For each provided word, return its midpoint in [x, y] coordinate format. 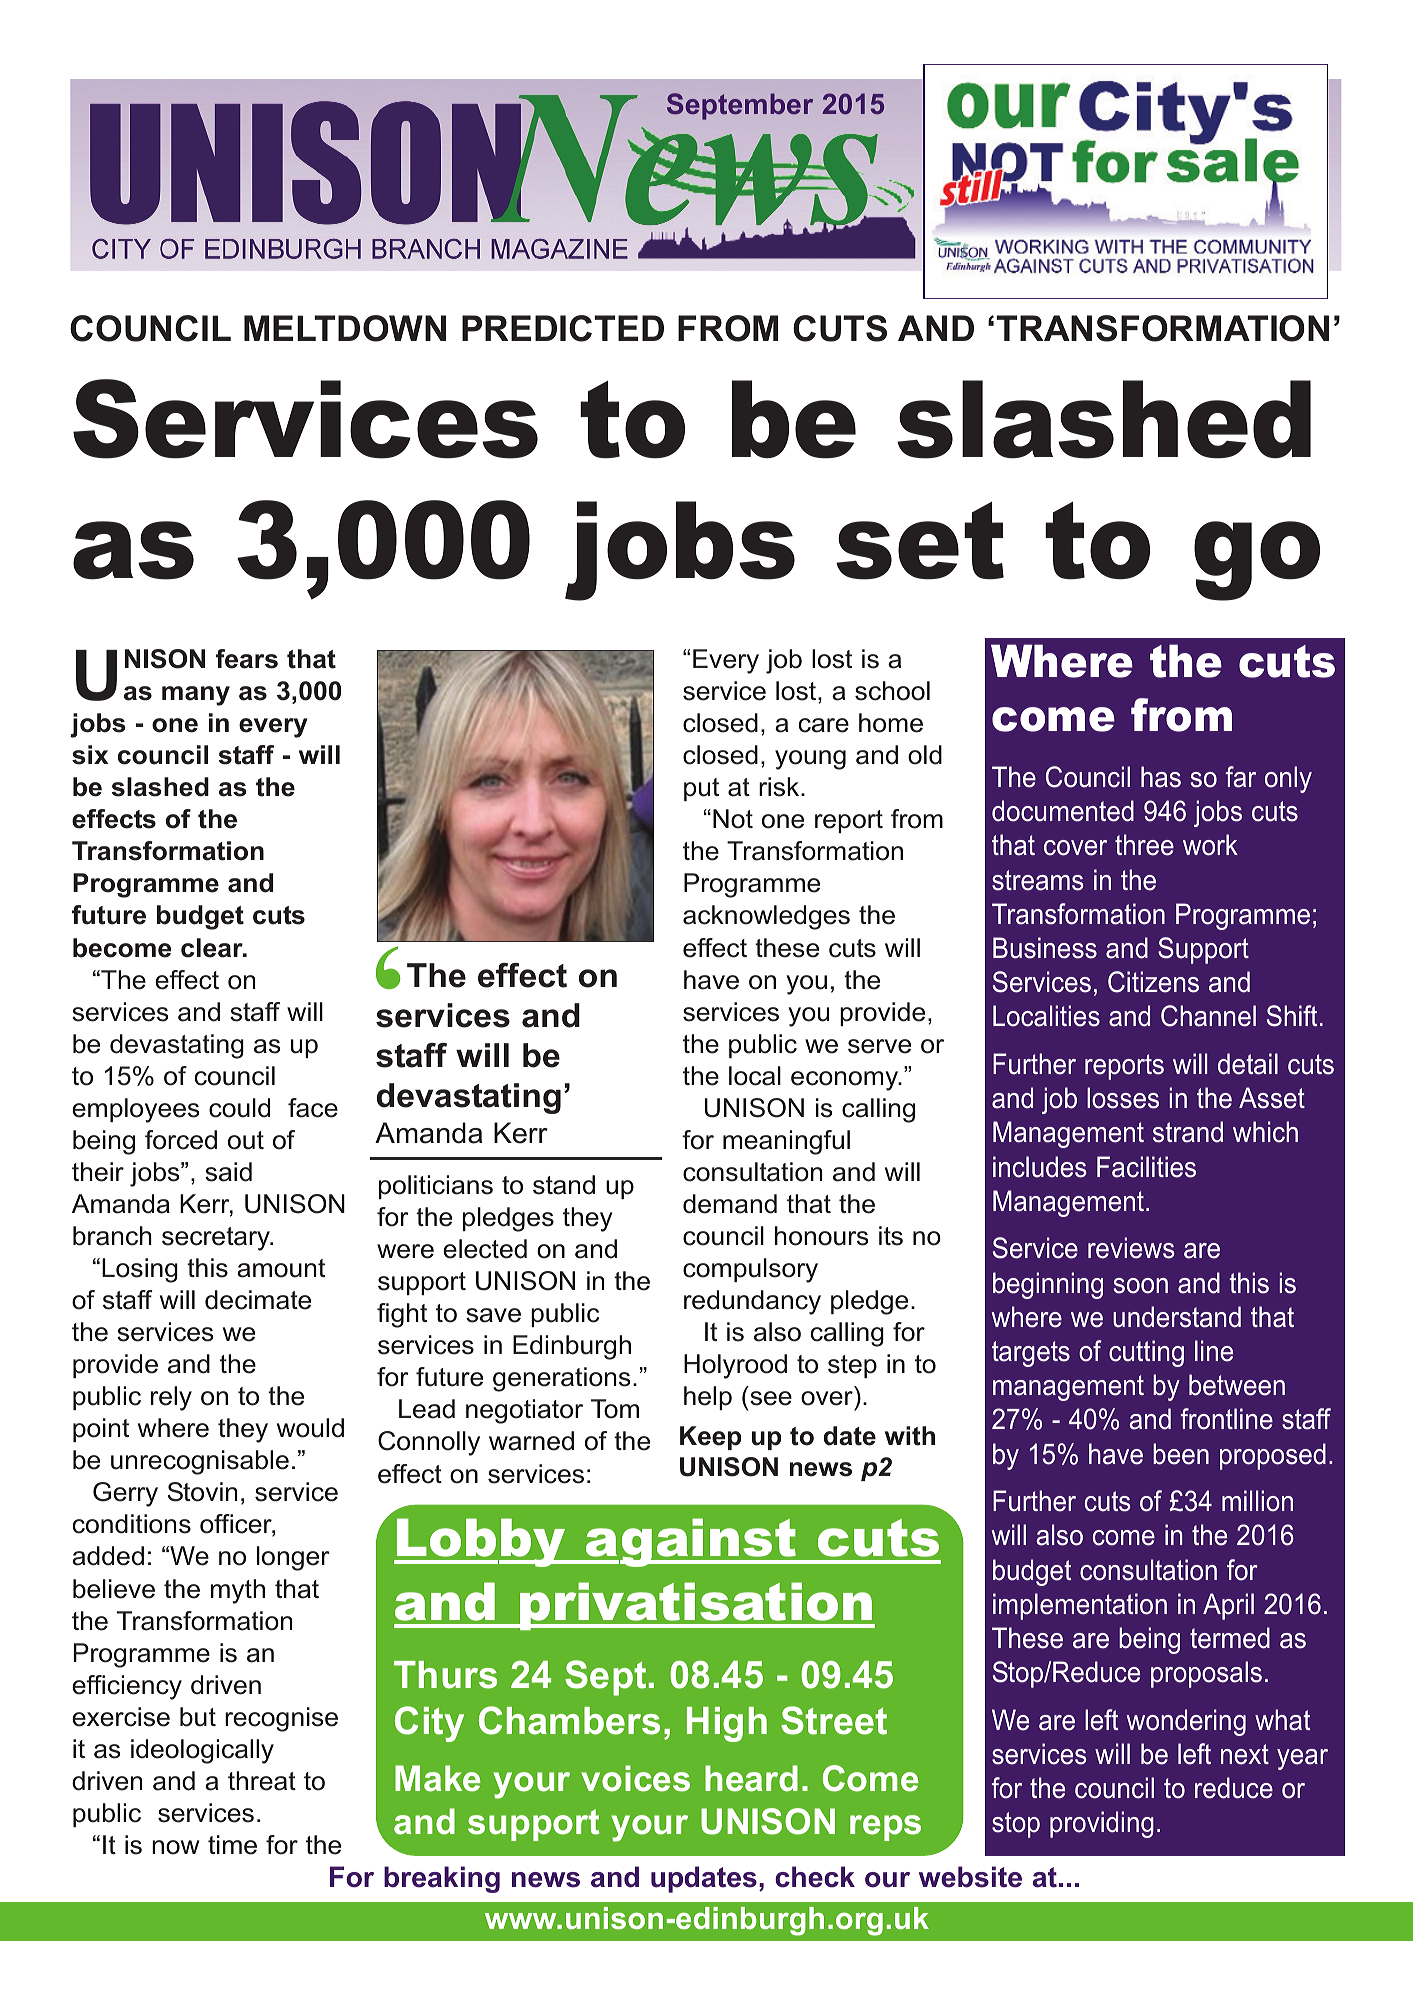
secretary [217, 1239]
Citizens [1153, 982]
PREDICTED [563, 328]
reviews [1131, 1248]
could [239, 1108]
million [1257, 1501]
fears [247, 659]
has [1161, 777]
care [824, 725]
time [232, 1845]
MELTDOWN [345, 328]
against [691, 1542]
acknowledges [766, 917]
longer [293, 1558]
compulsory [750, 1270]
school [892, 691]
